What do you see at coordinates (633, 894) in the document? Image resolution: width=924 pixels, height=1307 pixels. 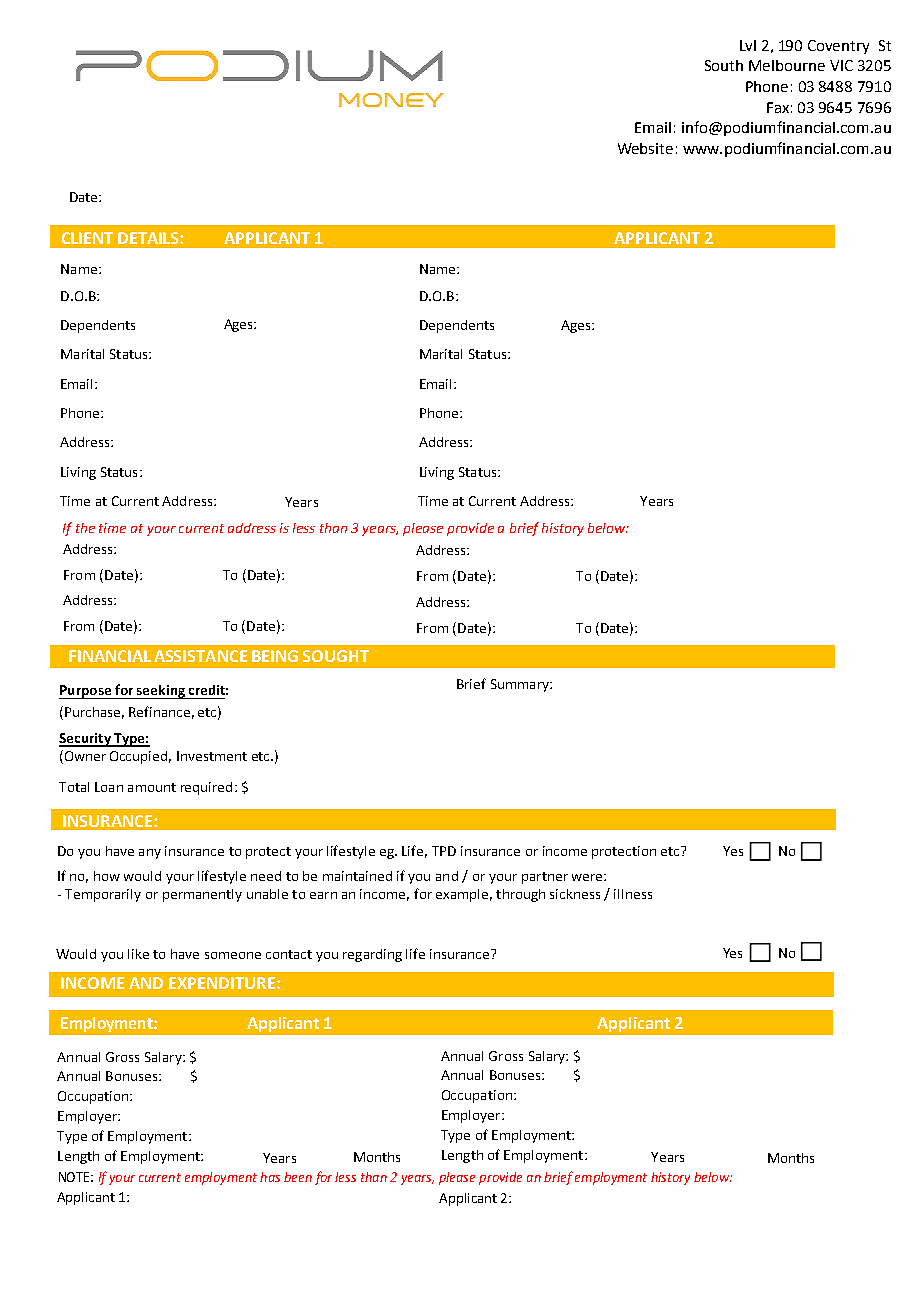 I see `illness` at bounding box center [633, 894].
